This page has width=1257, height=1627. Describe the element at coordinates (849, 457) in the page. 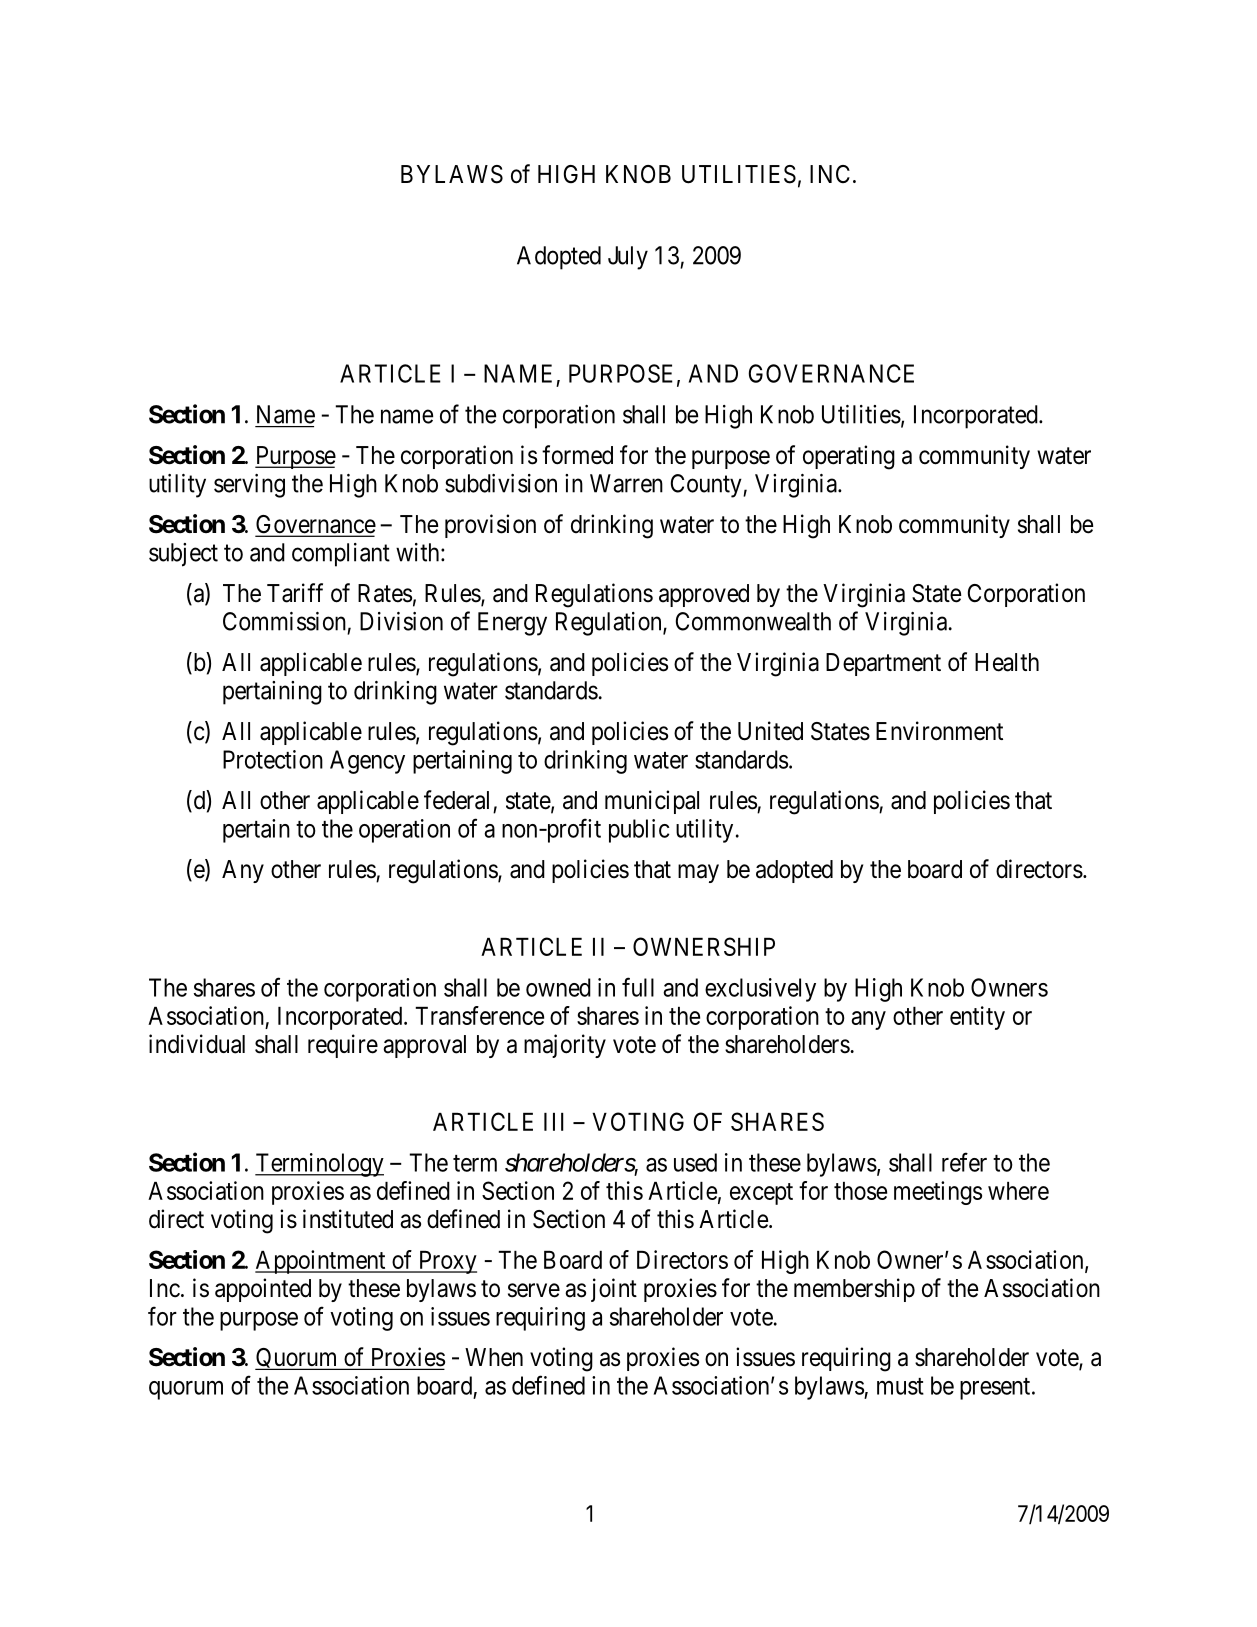

I see `operating` at that location.
